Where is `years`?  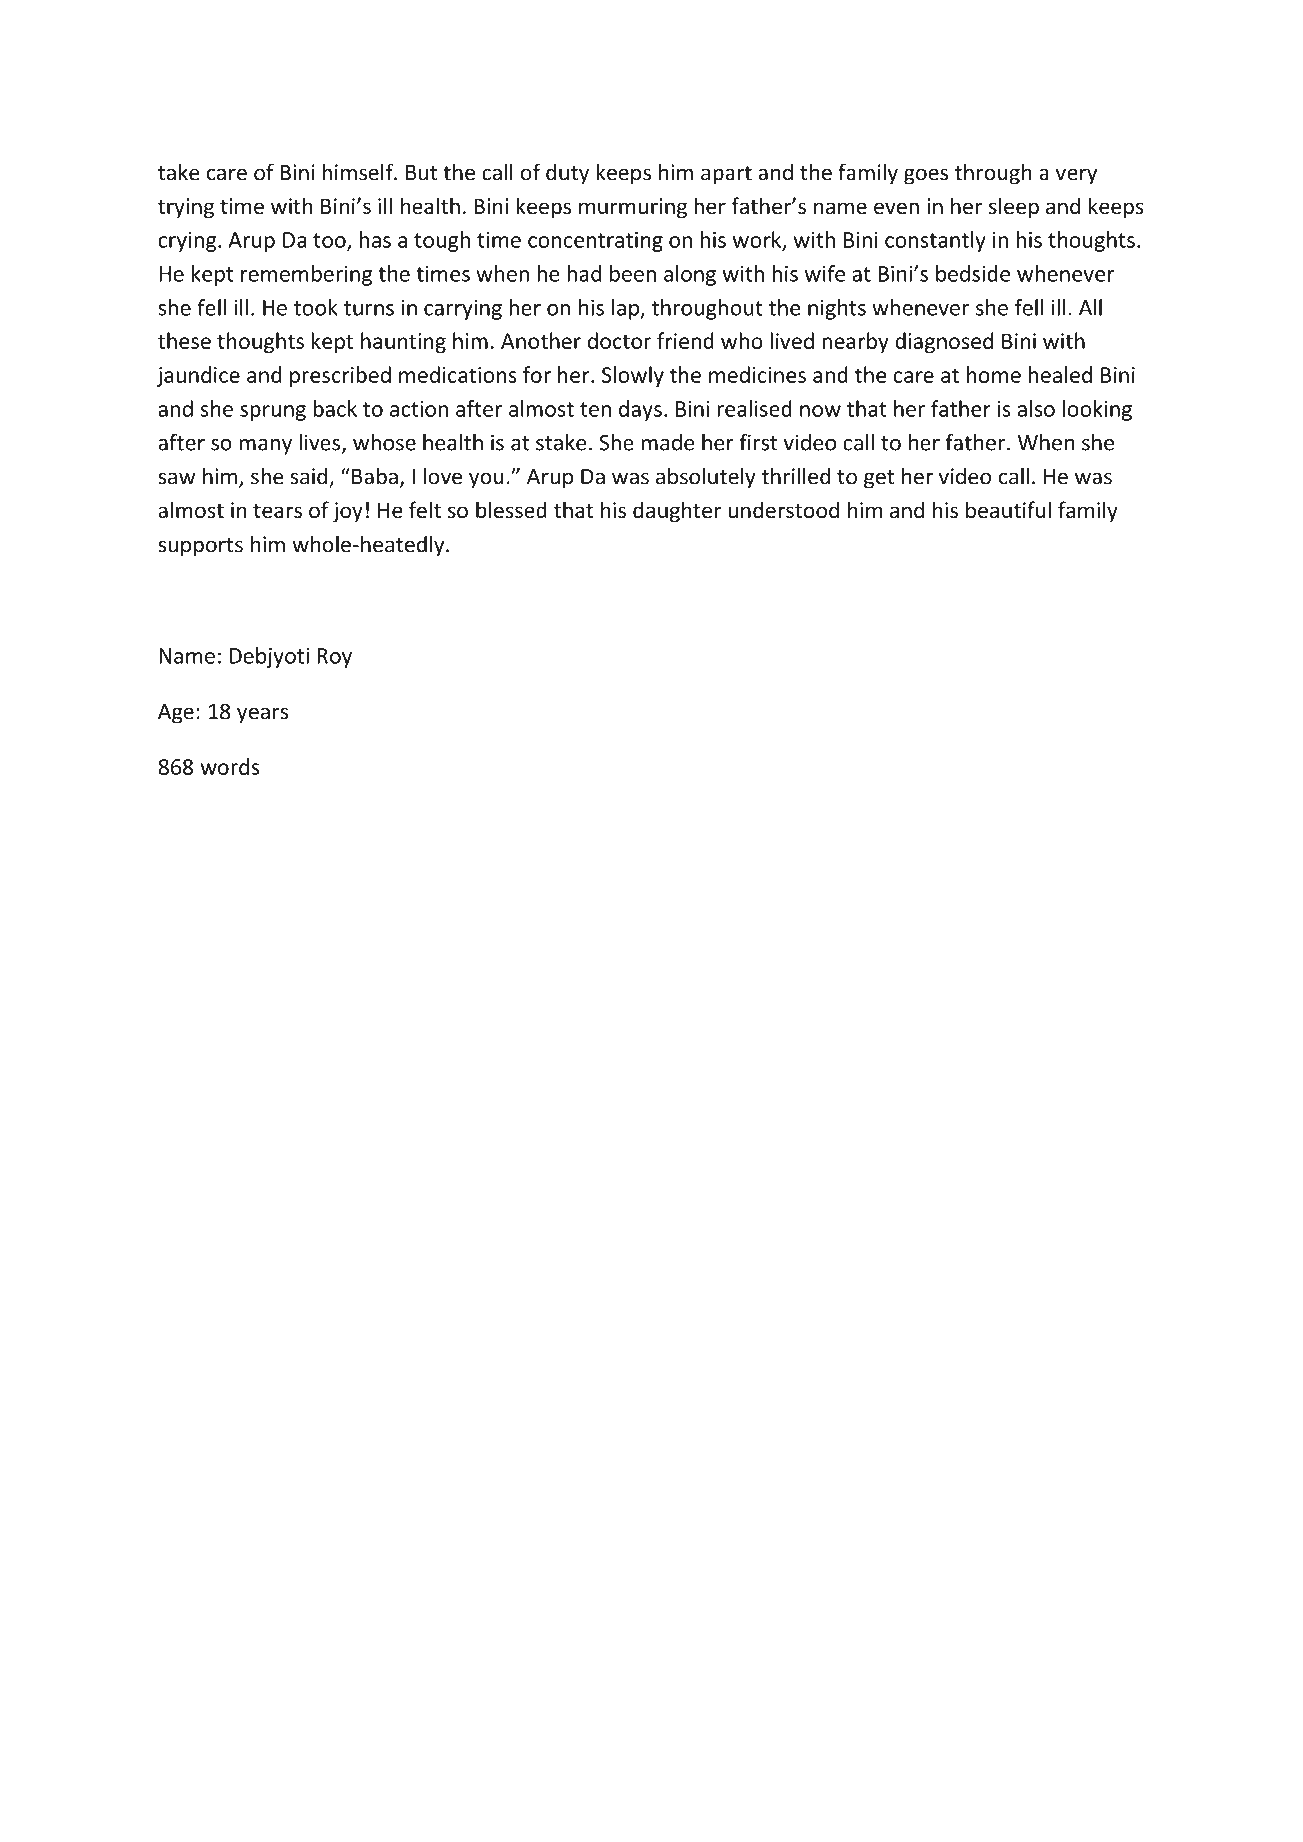 years is located at coordinates (262, 715).
